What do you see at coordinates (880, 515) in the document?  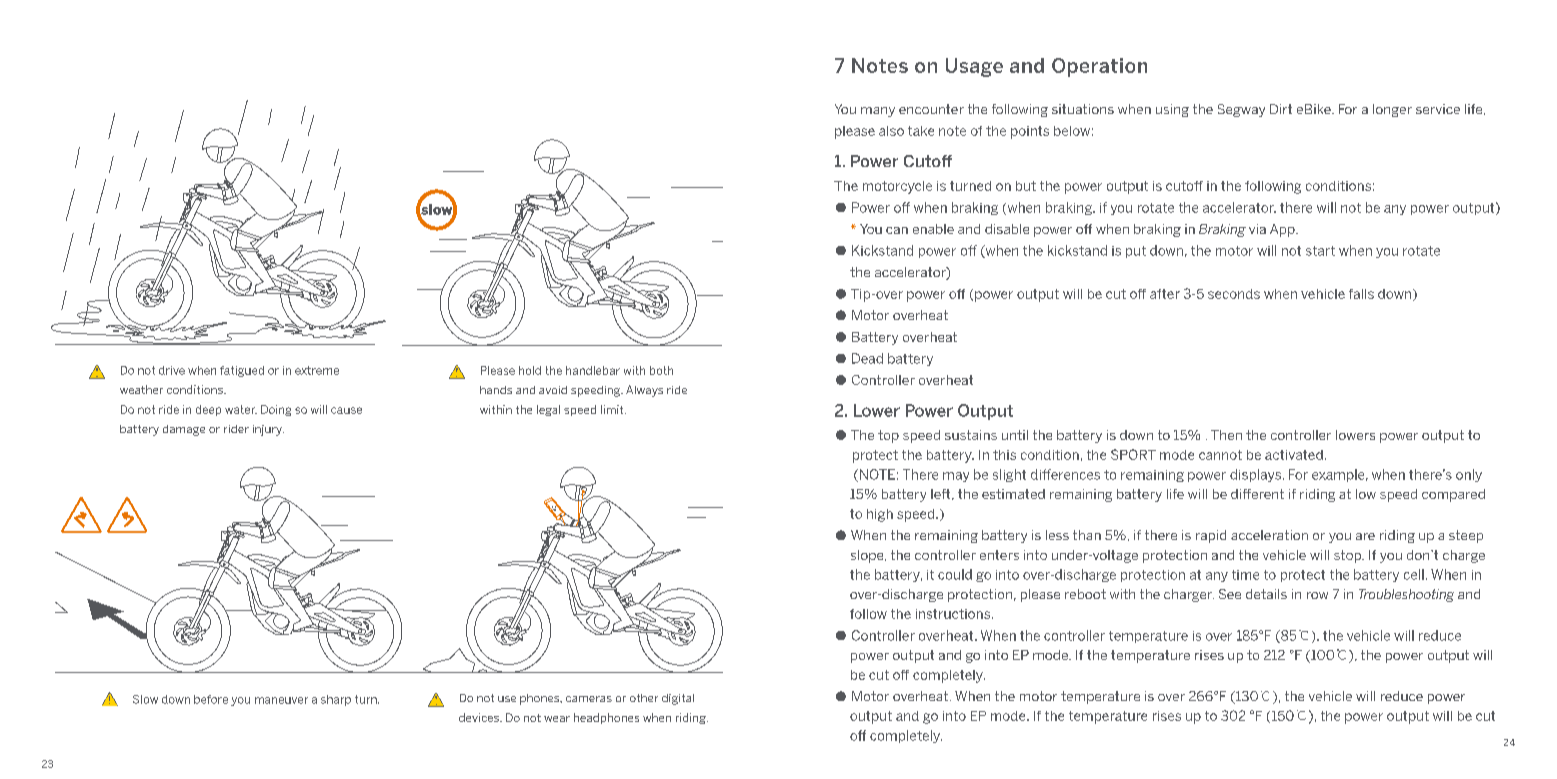 I see `high` at bounding box center [880, 515].
